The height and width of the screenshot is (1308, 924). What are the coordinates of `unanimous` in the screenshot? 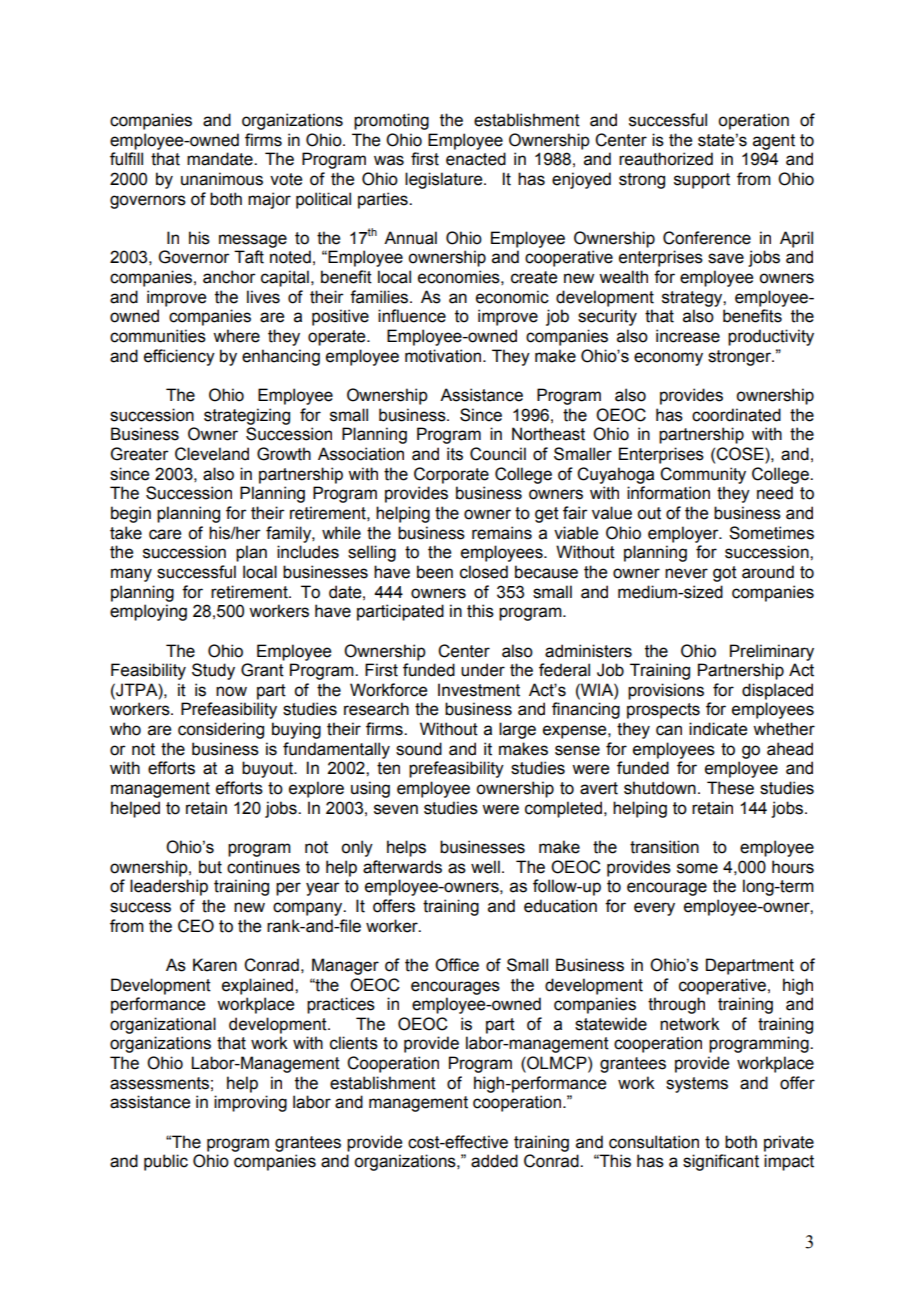 It's located at (222, 179).
